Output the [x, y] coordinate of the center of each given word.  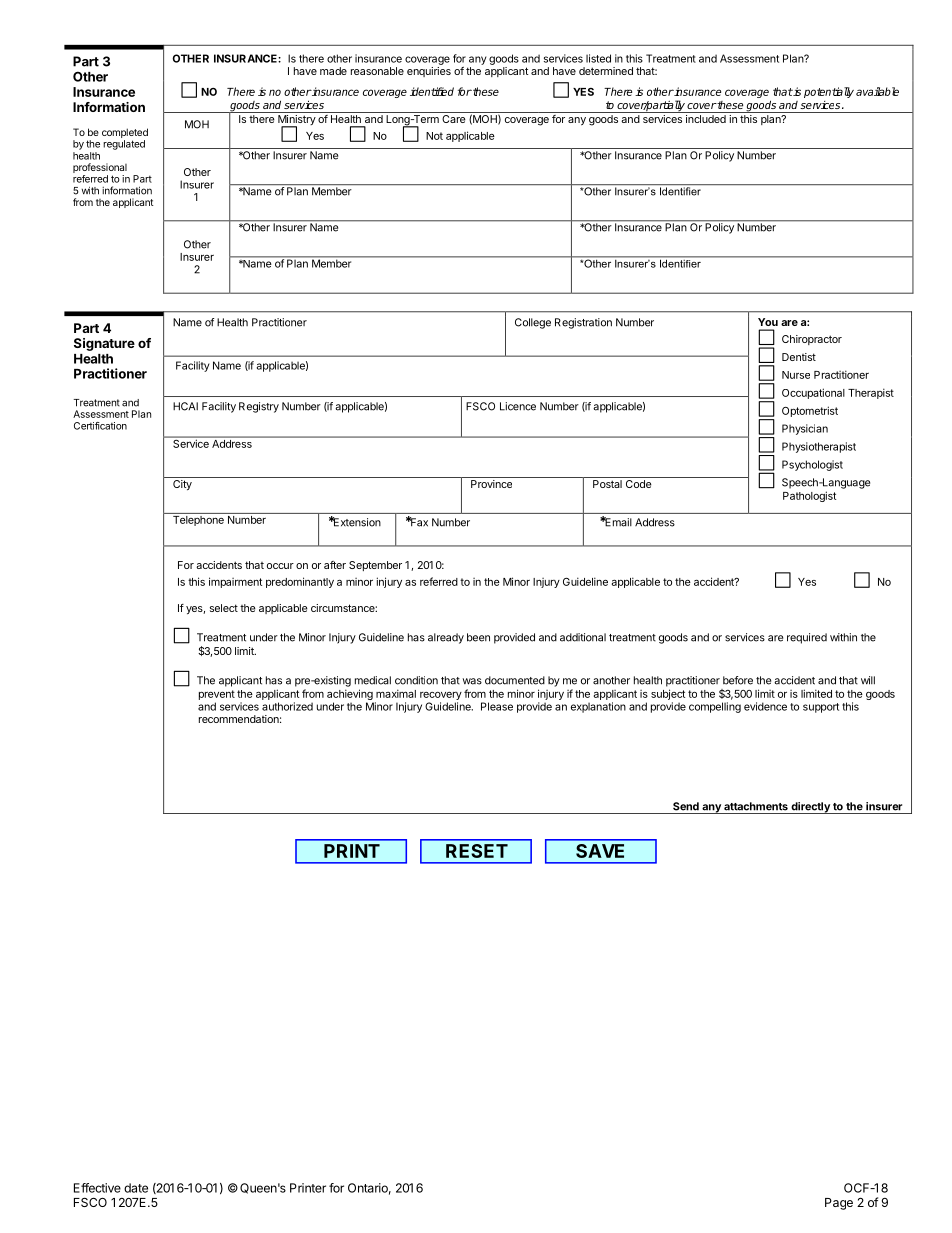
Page [839, 1204]
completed [125, 134]
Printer [308, 1188]
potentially [829, 92]
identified [432, 91]
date [136, 1188]
